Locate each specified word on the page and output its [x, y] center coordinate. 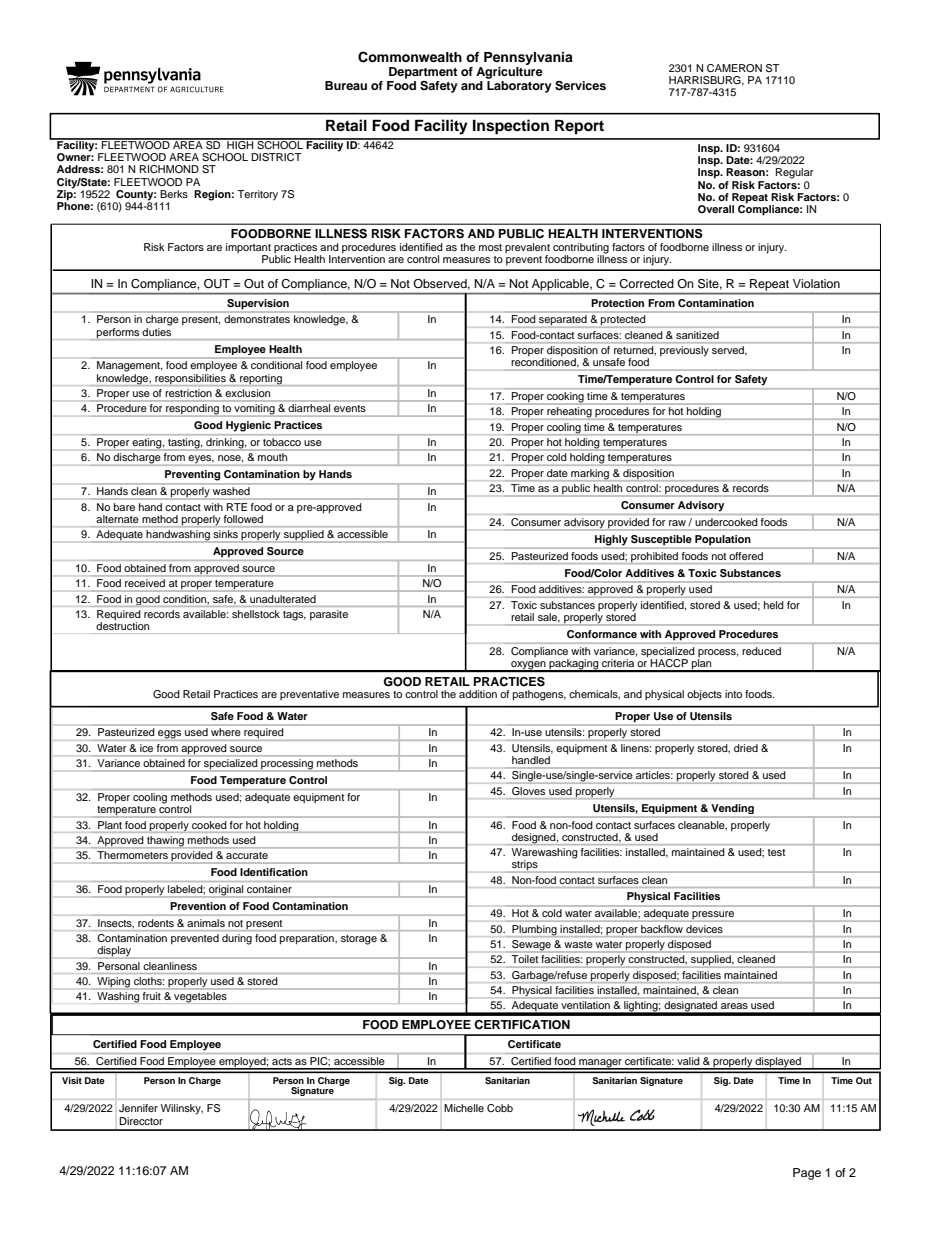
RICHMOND [169, 169]
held [773, 605]
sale [549, 617]
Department [423, 73]
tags [294, 616]
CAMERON [734, 68]
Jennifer [138, 1108]
